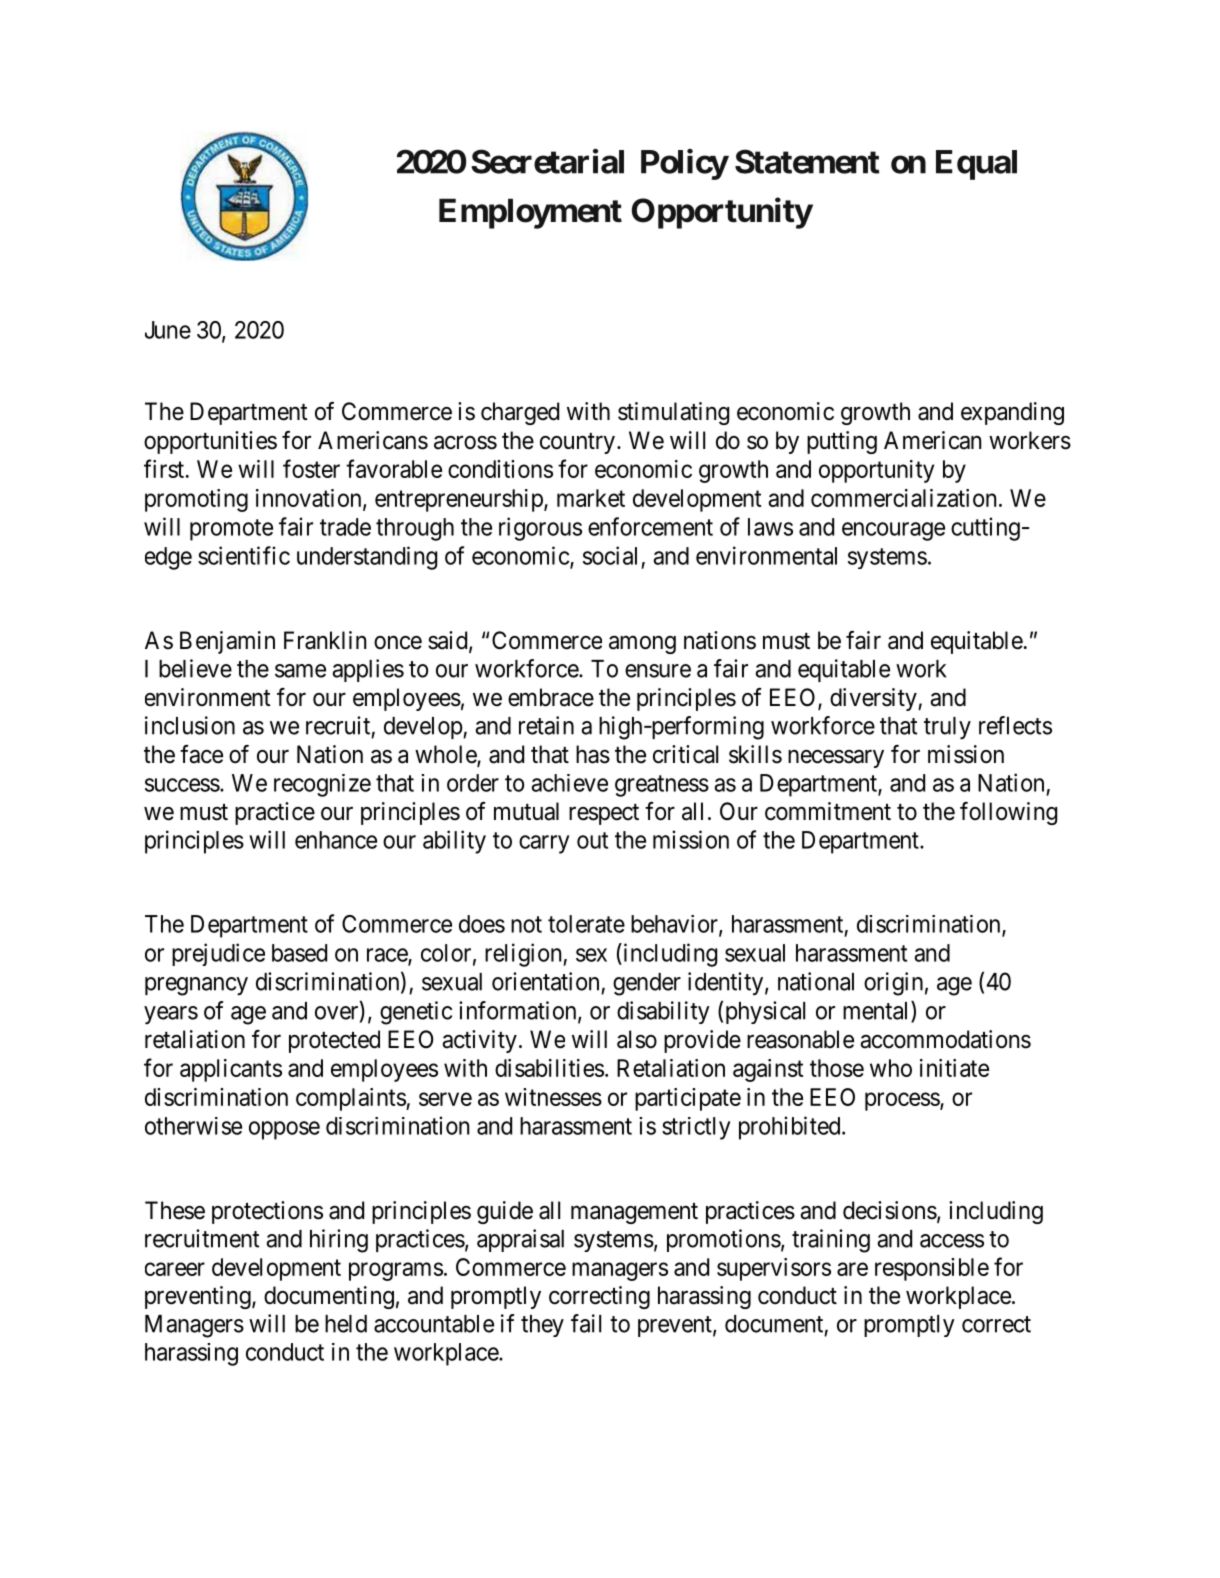 This screenshot has width=1220, height=1578. I want to click on promote, so click(231, 530).
